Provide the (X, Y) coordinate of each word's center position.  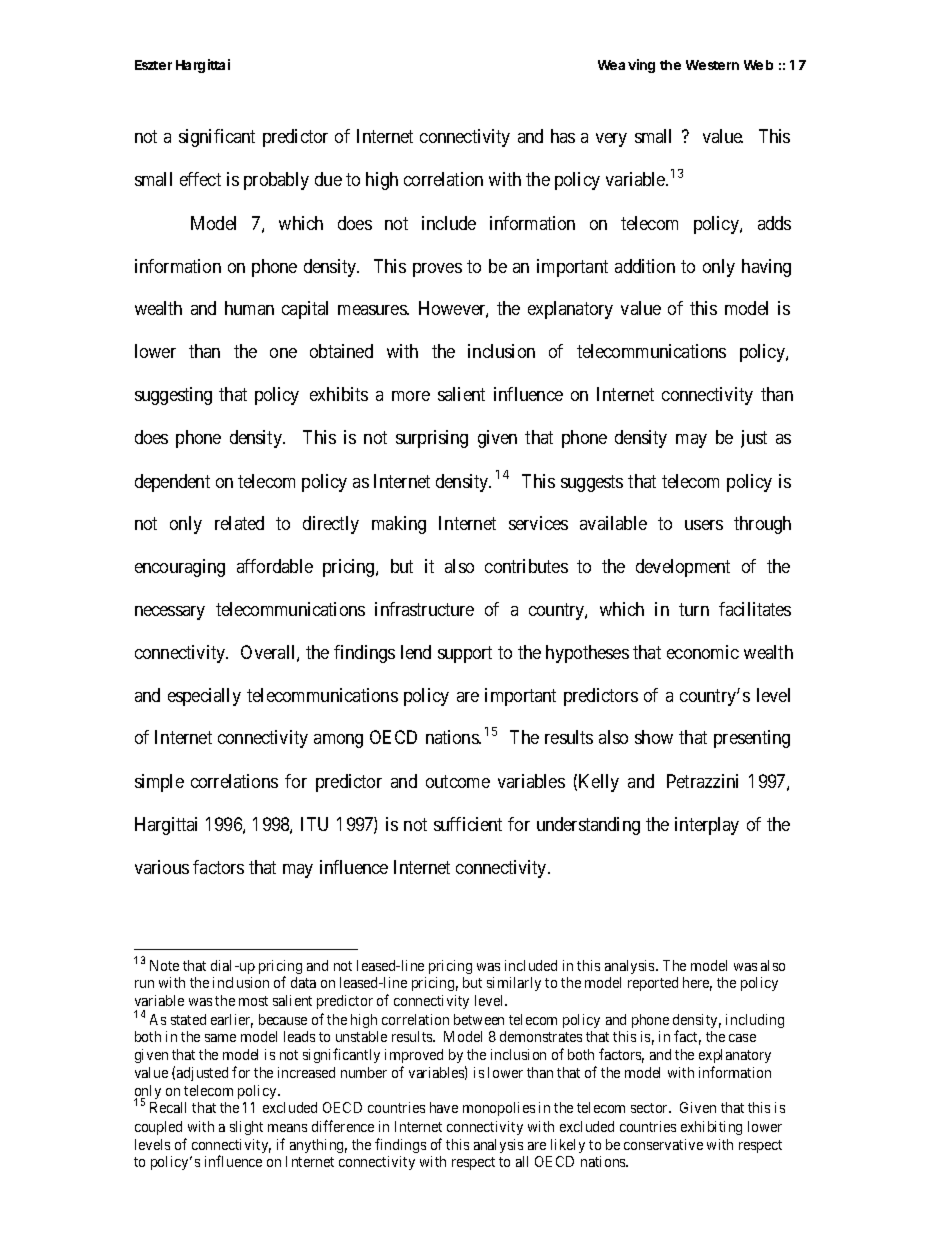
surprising (432, 439)
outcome (458, 781)
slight (246, 1128)
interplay (707, 826)
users (704, 525)
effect (200, 179)
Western (712, 65)
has (563, 136)
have (444, 1107)
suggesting (173, 396)
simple (159, 783)
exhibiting (711, 1128)
